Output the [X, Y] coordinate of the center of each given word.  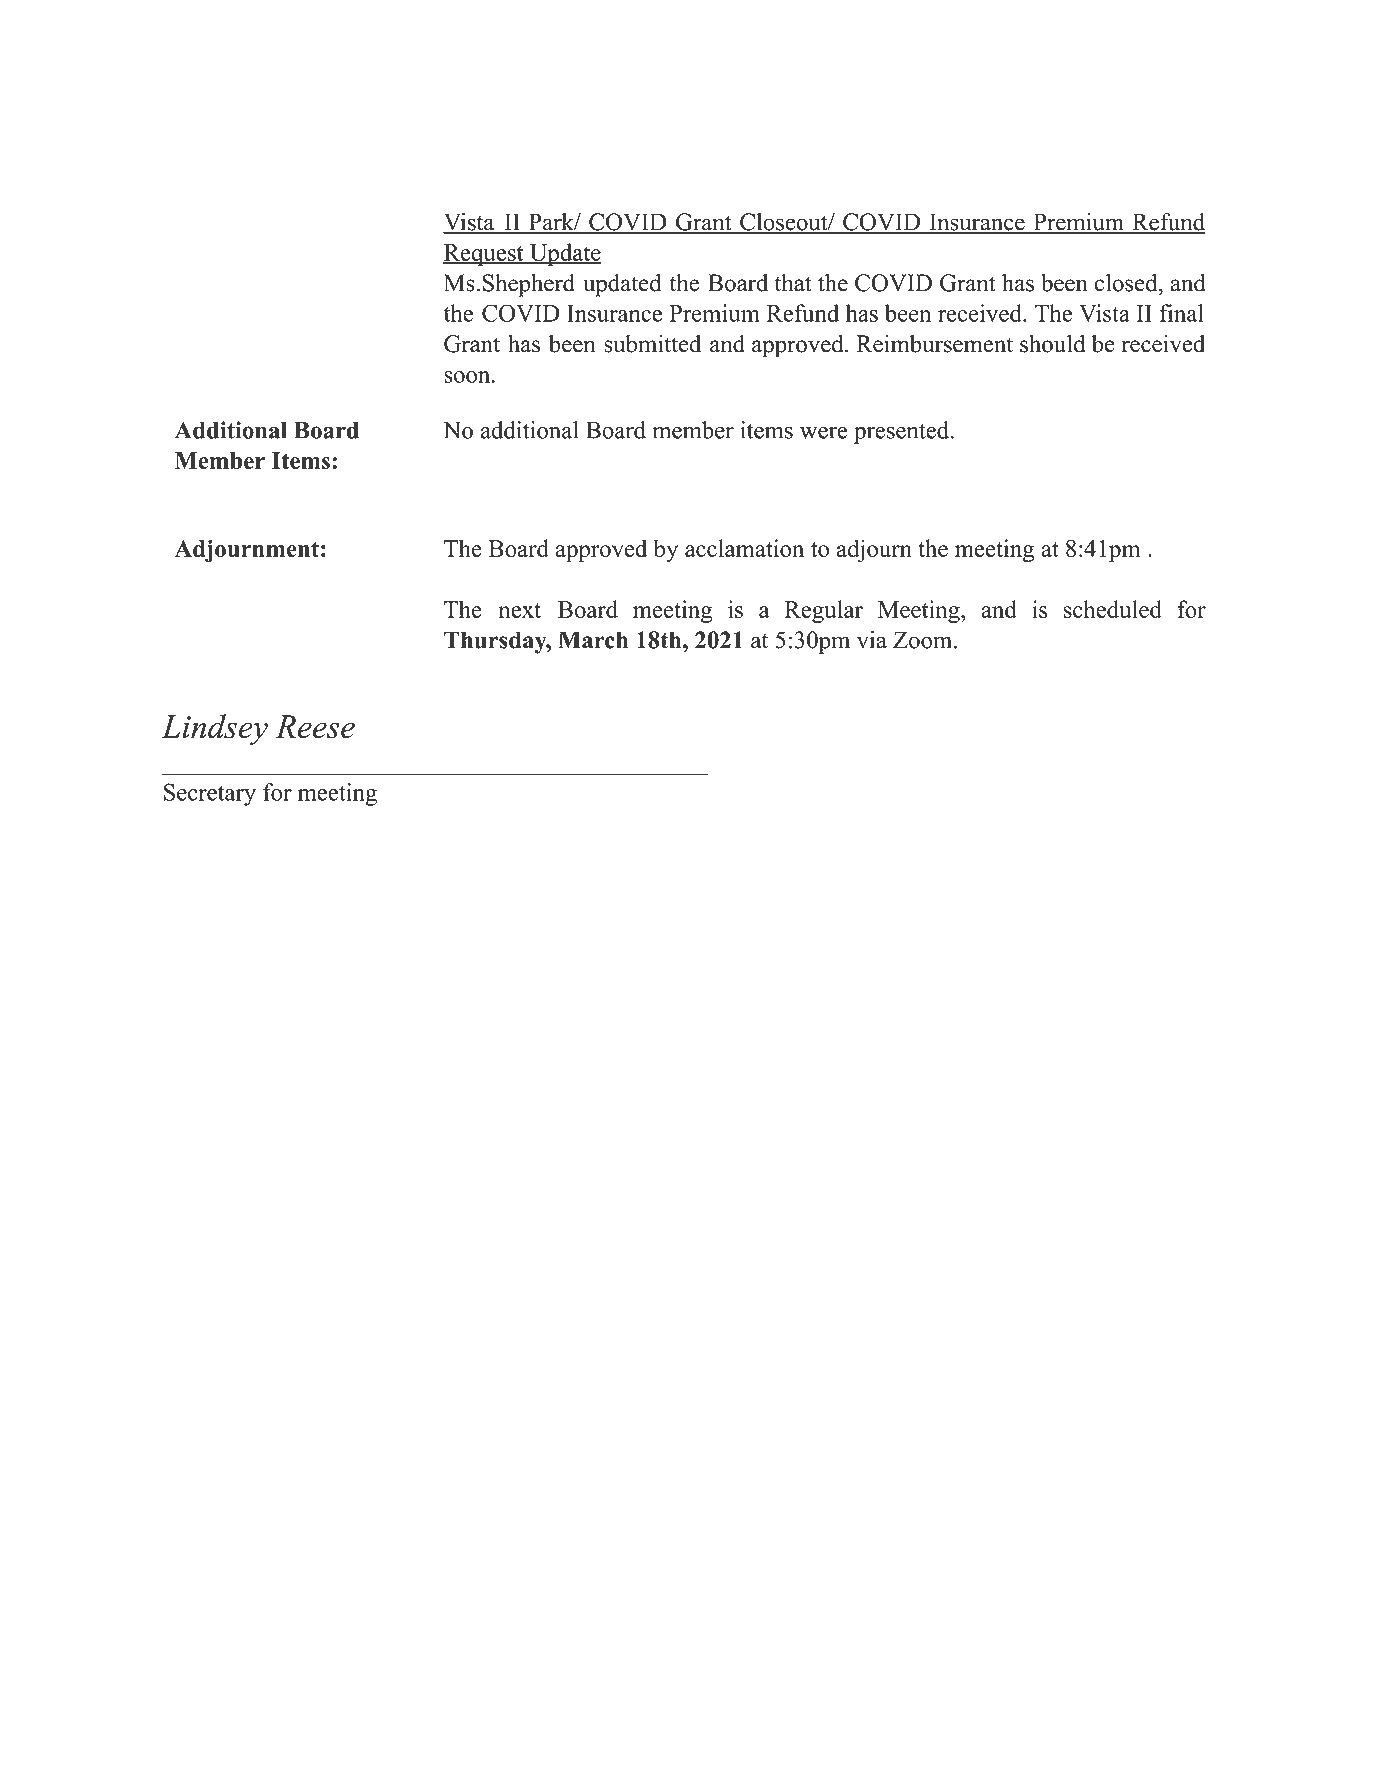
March [593, 640]
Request [484, 255]
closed [1127, 283]
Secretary [210, 794]
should [1052, 343]
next [519, 610]
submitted [652, 344]
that [793, 283]
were [823, 432]
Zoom [924, 640]
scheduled [1112, 609]
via [872, 640]
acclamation [744, 548]
